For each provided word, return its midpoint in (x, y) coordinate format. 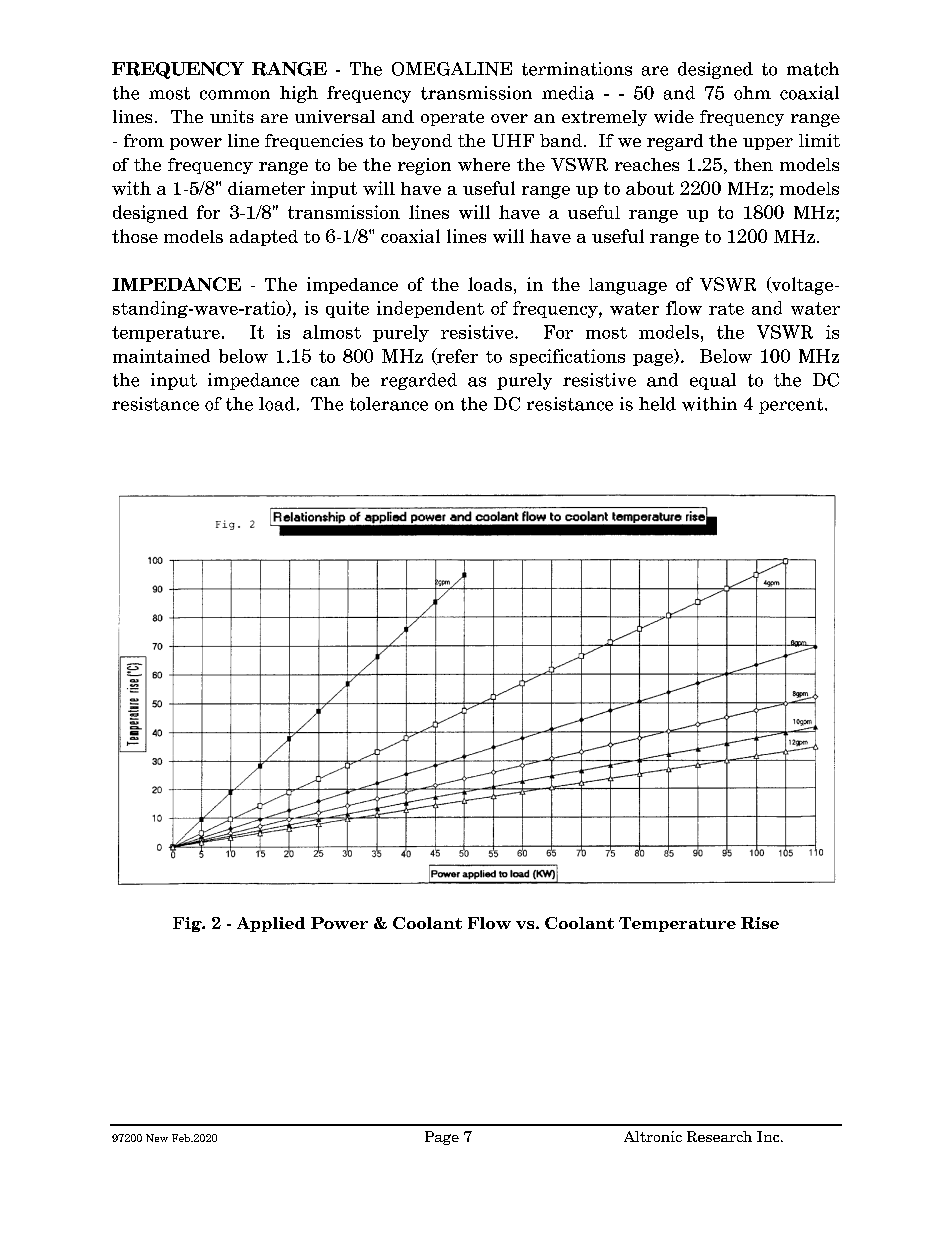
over (509, 118)
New (157, 1138)
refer (456, 356)
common (235, 95)
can (325, 382)
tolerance (389, 404)
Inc (769, 1136)
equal (713, 381)
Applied (271, 924)
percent (792, 406)
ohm (752, 93)
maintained (161, 356)
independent (430, 309)
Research (719, 1136)
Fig (188, 924)
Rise (760, 923)
